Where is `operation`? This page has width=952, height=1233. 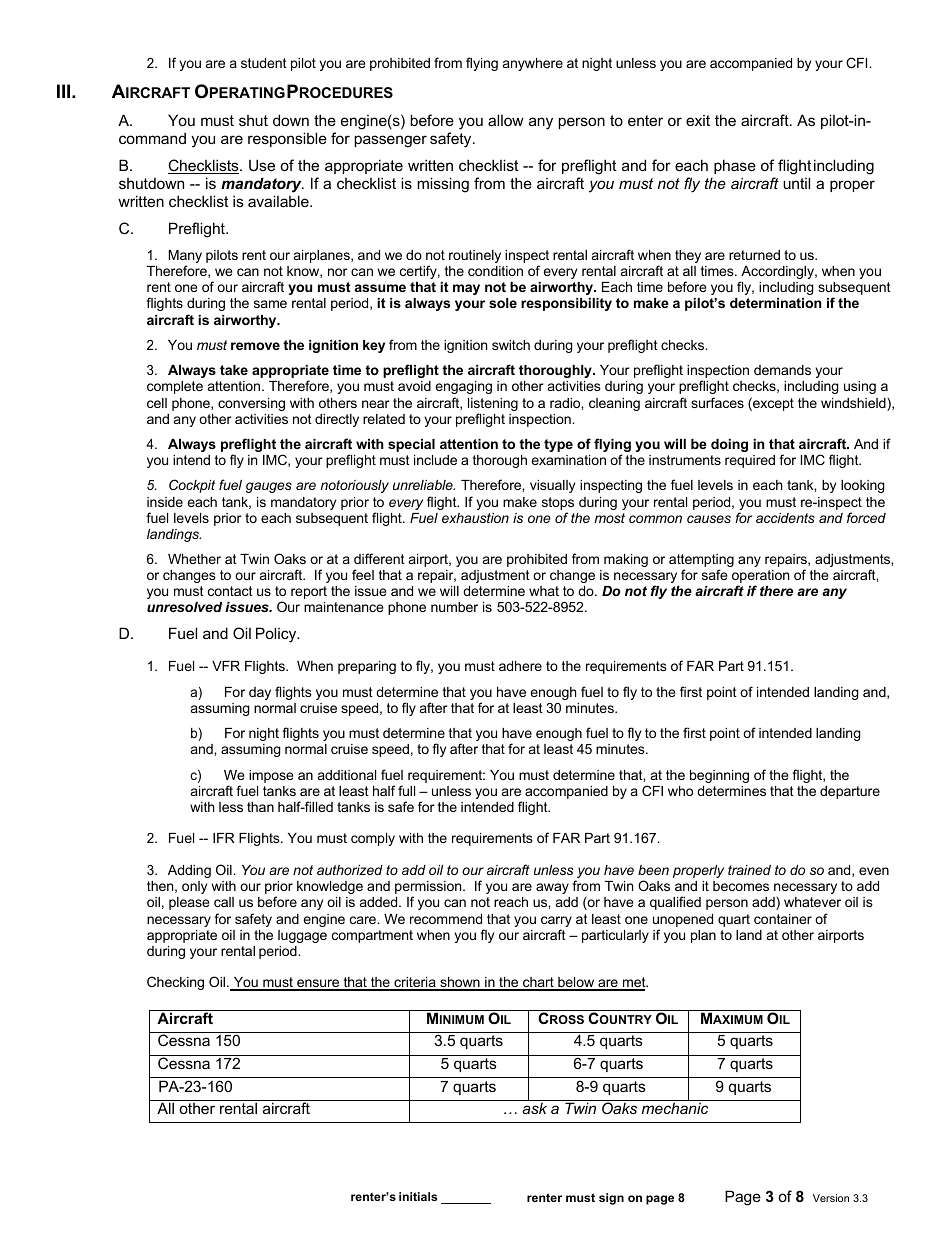 operation is located at coordinates (760, 578).
